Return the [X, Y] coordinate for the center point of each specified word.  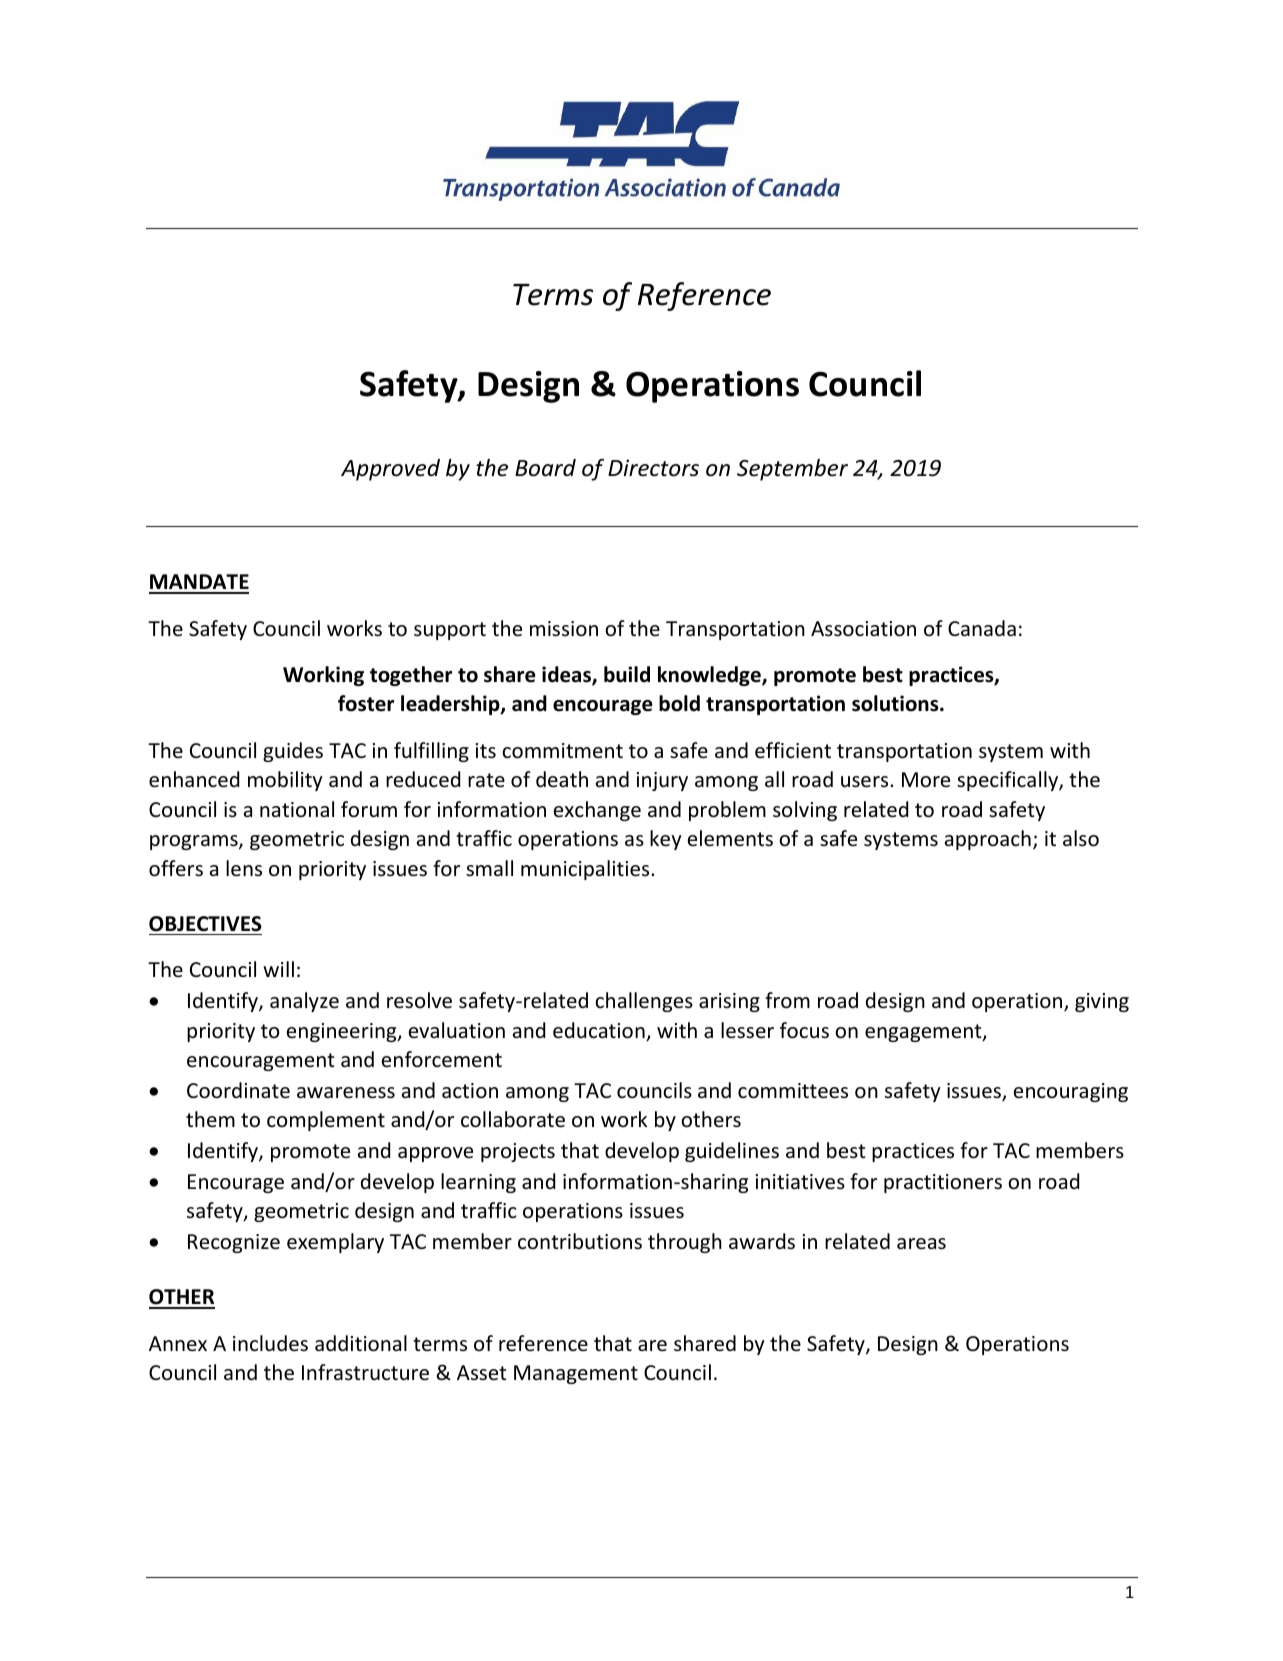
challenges [644, 1002]
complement [326, 1121]
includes [270, 1343]
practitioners [943, 1183]
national [297, 809]
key [666, 840]
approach [988, 840]
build [627, 674]
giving [1102, 1002]
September [792, 470]
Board [545, 468]
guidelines [732, 1152]
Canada [982, 628]
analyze [304, 1002]
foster [366, 703]
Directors [653, 468]
